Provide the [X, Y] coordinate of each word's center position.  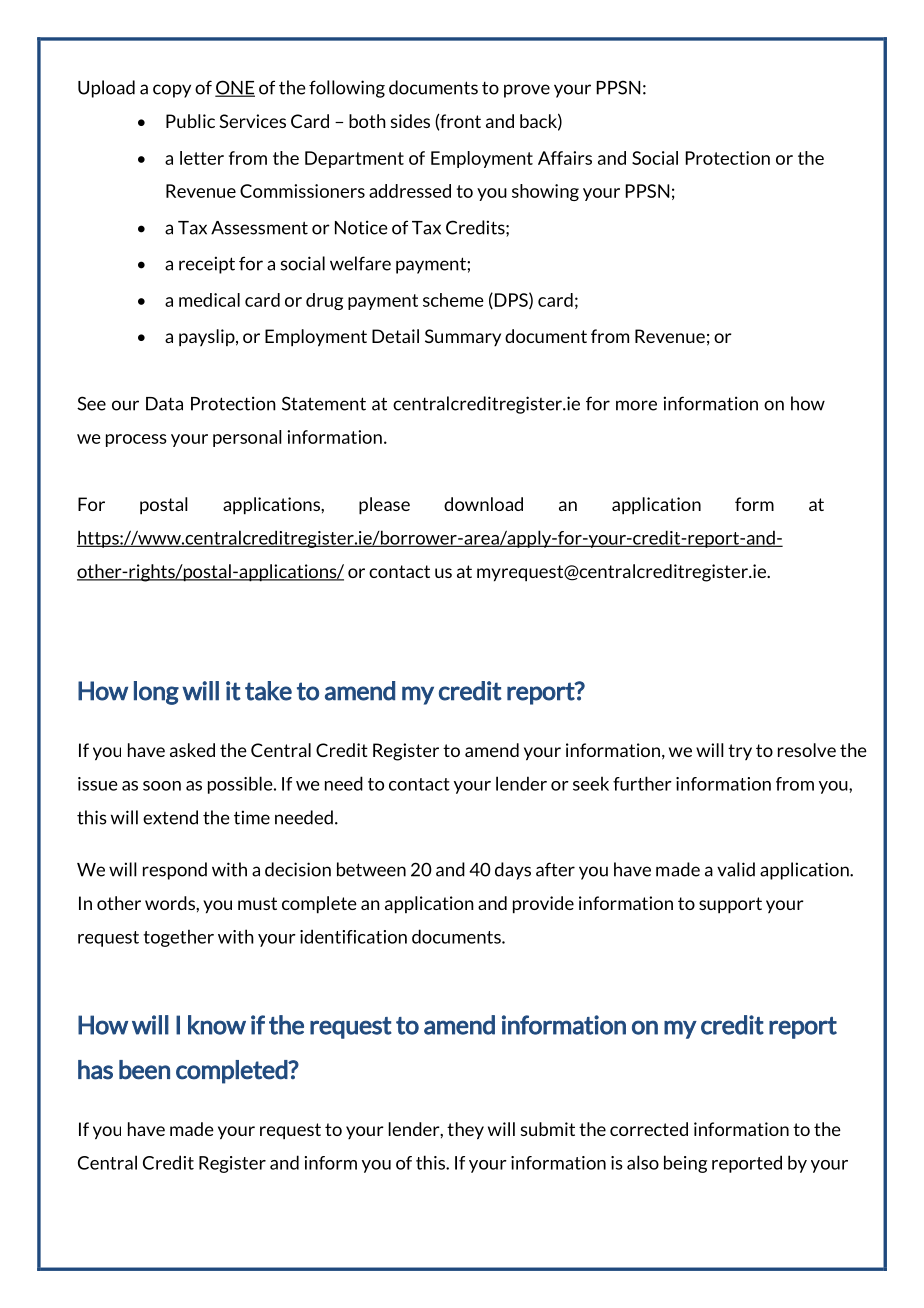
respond [175, 871]
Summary [463, 337]
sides [410, 121]
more [636, 405]
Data [164, 404]
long [156, 693]
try [740, 752]
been [144, 1070]
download [483, 504]
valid [736, 869]
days [513, 871]
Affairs [565, 158]
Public [190, 121]
